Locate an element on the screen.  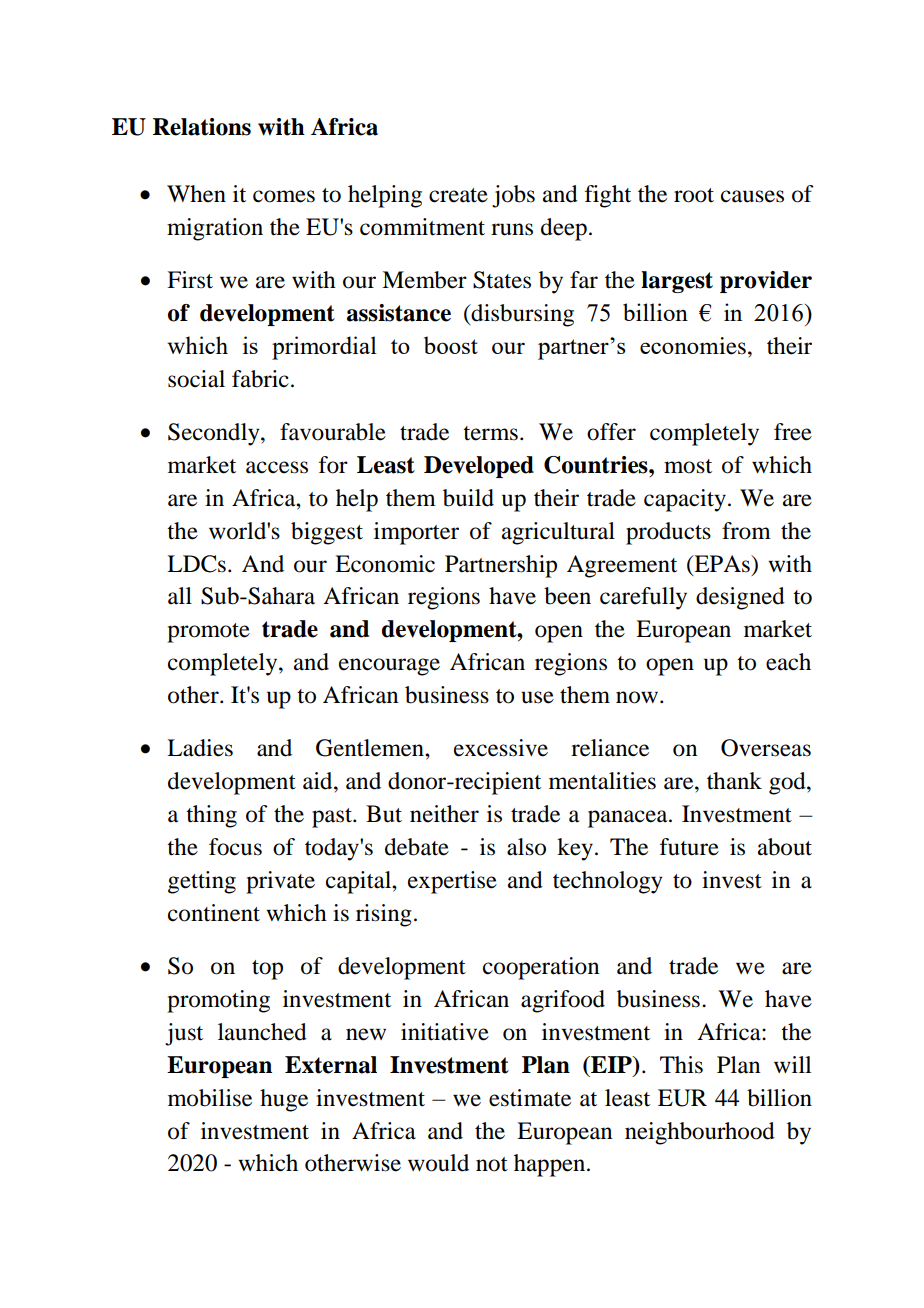
huge is located at coordinates (284, 1100).
